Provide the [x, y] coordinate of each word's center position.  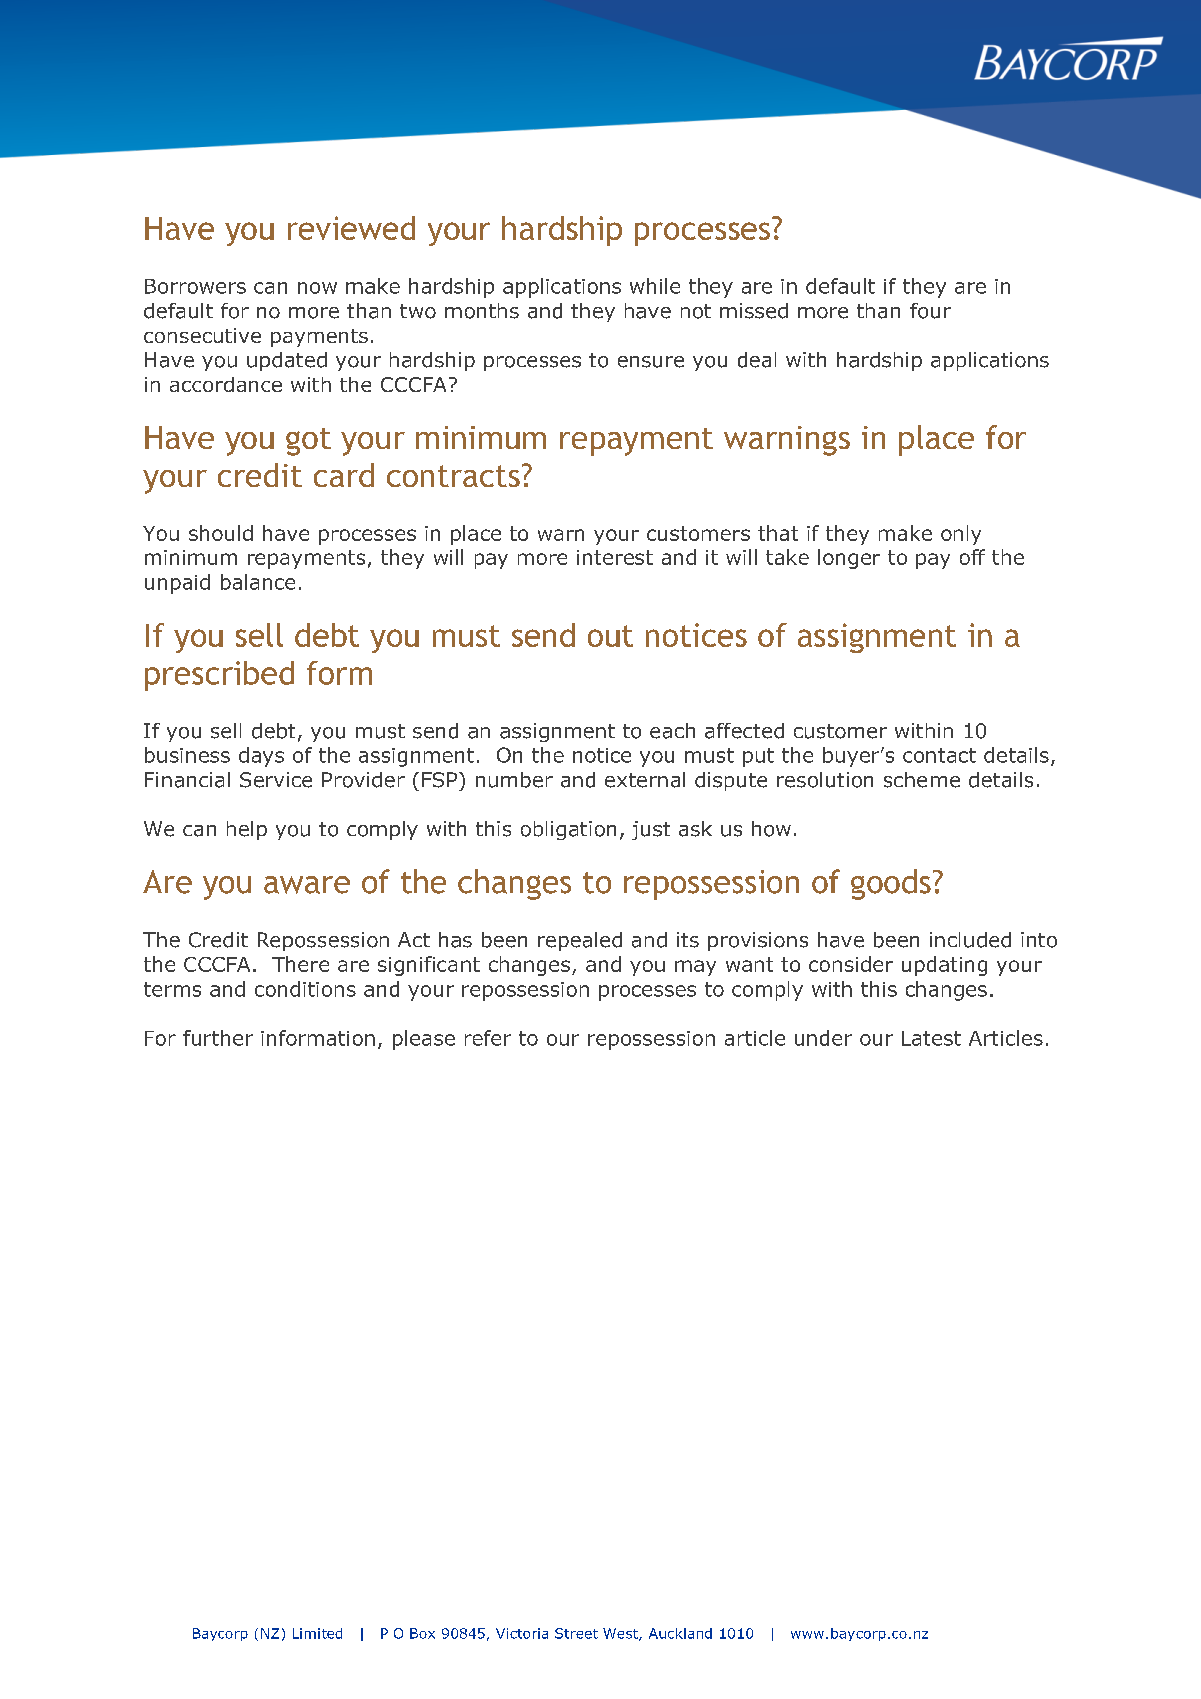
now [317, 288]
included [970, 940]
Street [576, 1633]
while [655, 286]
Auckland [680, 1633]
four [930, 311]
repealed [580, 941]
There [300, 964]
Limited [317, 1633]
